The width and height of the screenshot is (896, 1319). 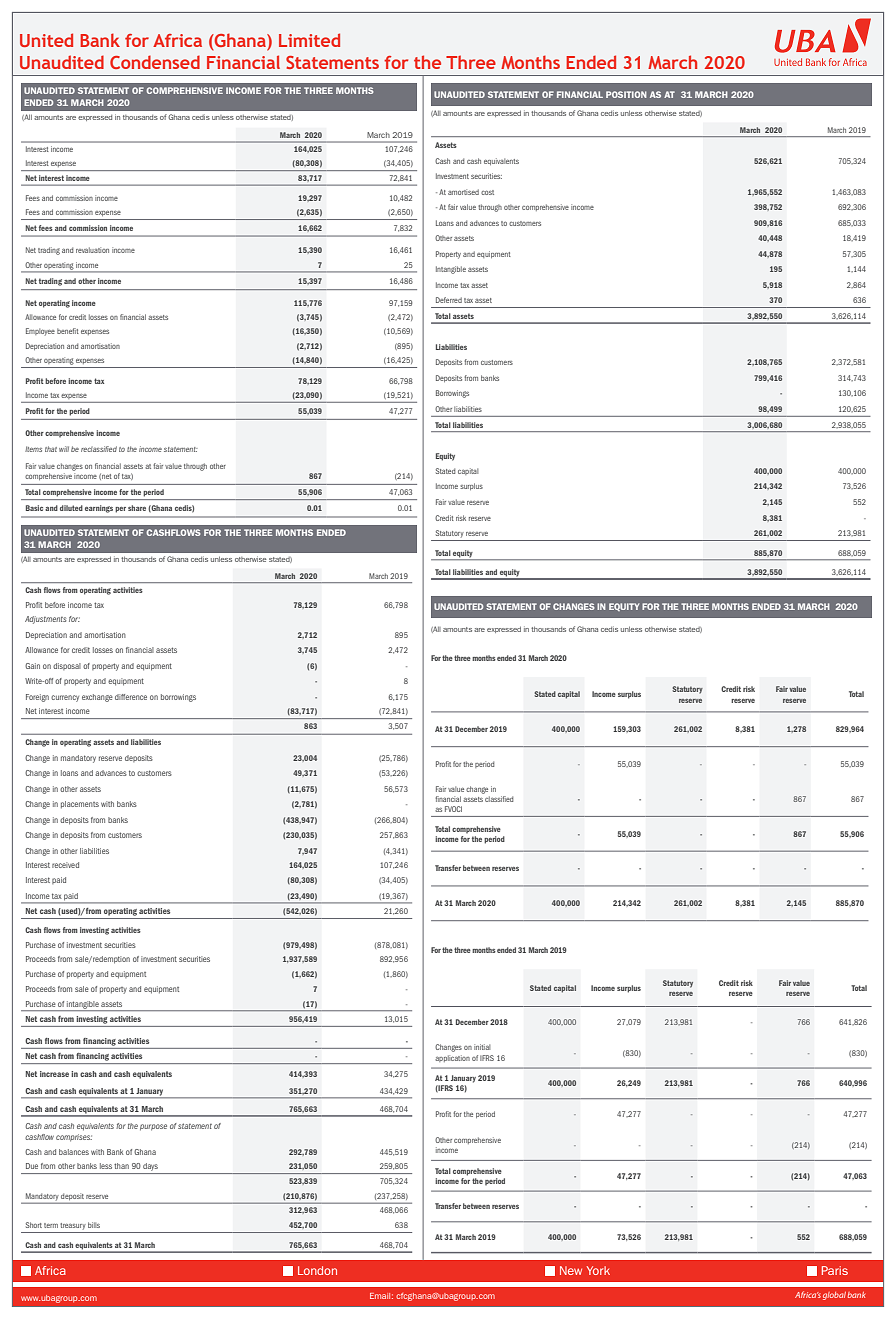 I want to click on London, so click(x=317, y=1270).
